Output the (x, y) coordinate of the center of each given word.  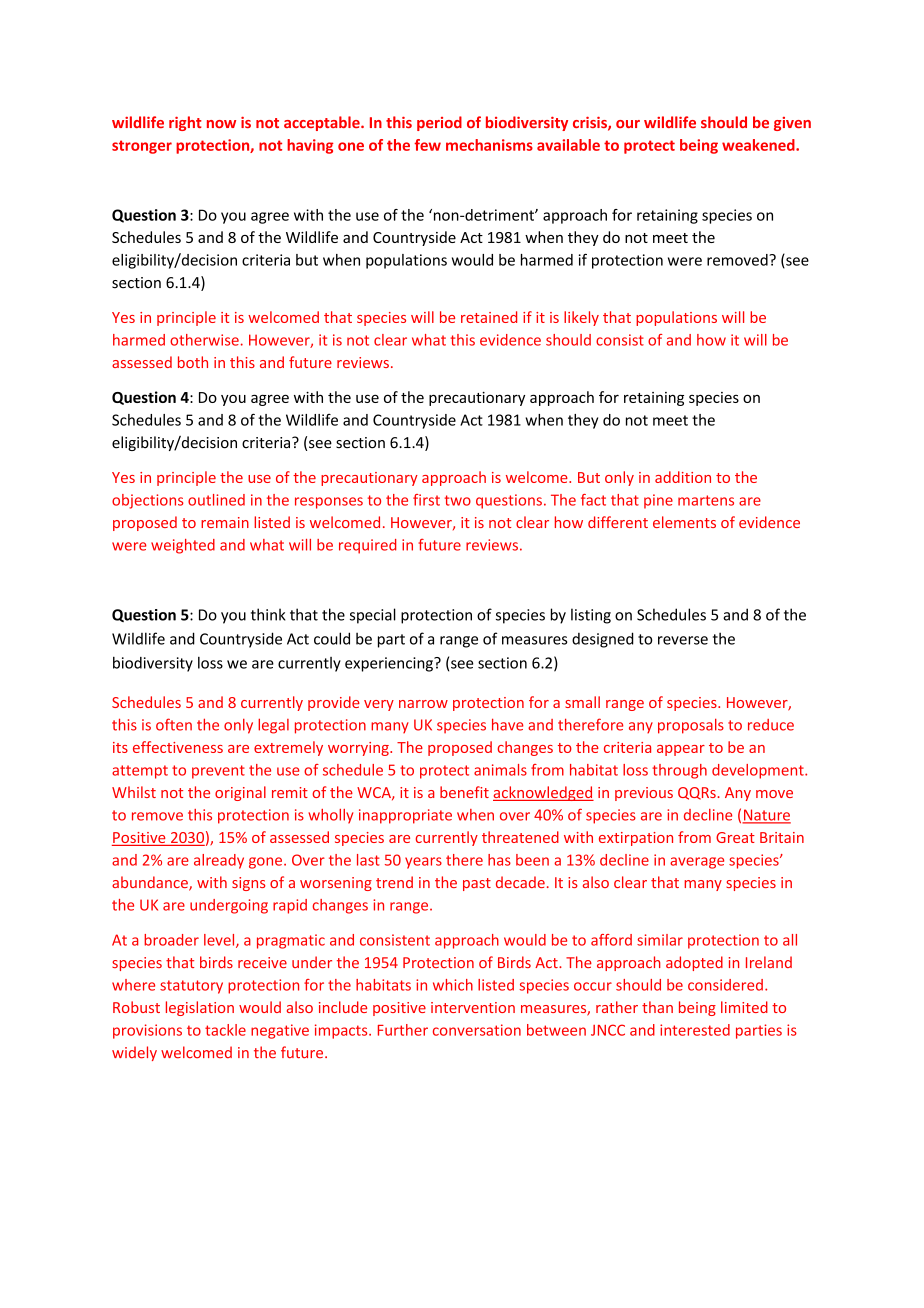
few (427, 145)
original (240, 793)
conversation (477, 1030)
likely (581, 318)
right (185, 123)
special (373, 616)
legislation (200, 1008)
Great (735, 837)
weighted (183, 546)
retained (489, 317)
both (193, 362)
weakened (759, 145)
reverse (683, 640)
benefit (464, 792)
